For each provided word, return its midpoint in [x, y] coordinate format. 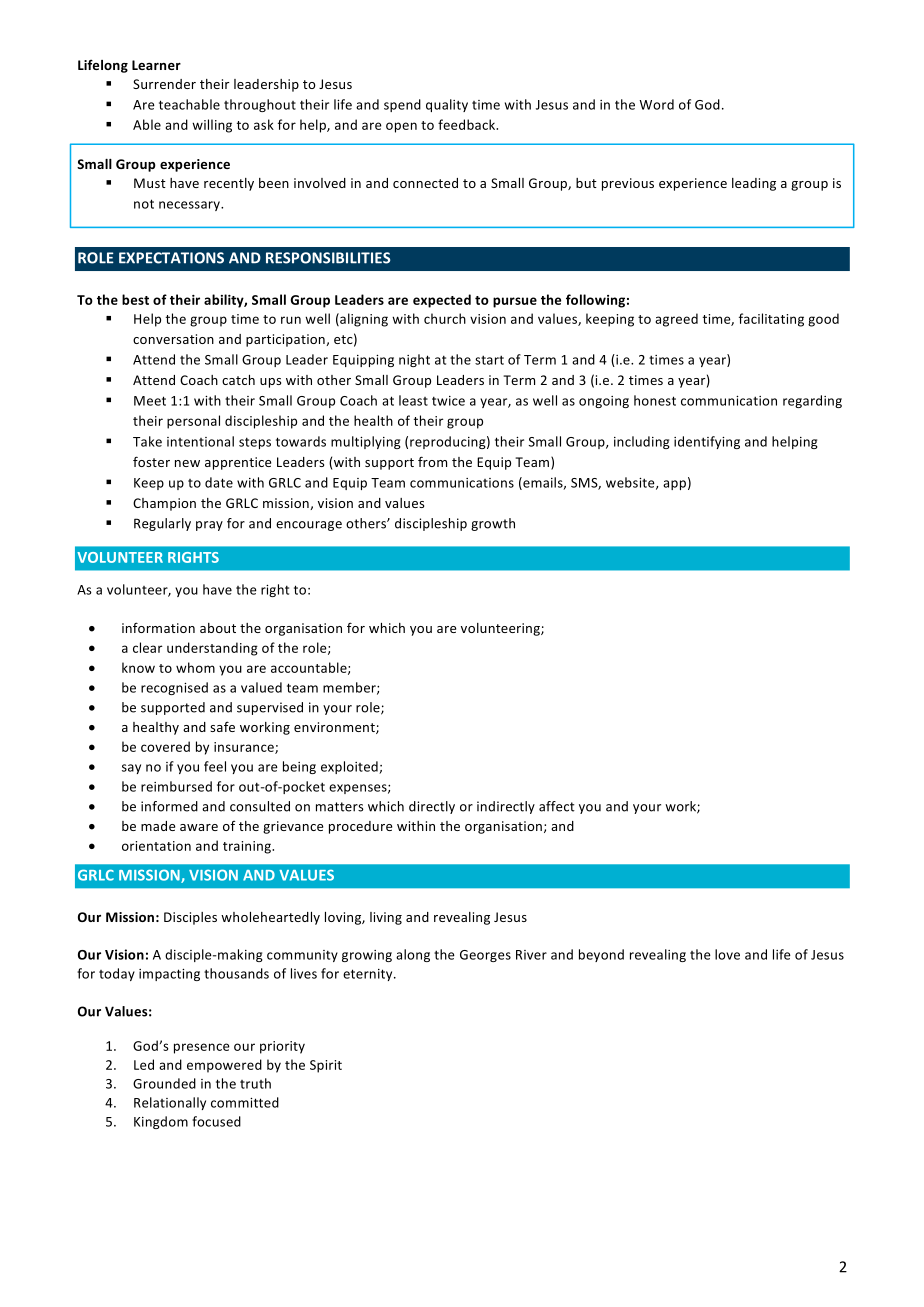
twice [448, 401]
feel [215, 766]
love [727, 954]
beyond [601, 955]
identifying [707, 442]
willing [212, 126]
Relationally [170, 1103]
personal [193, 422]
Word [656, 104]
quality [447, 105]
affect [557, 806]
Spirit [326, 1066]
